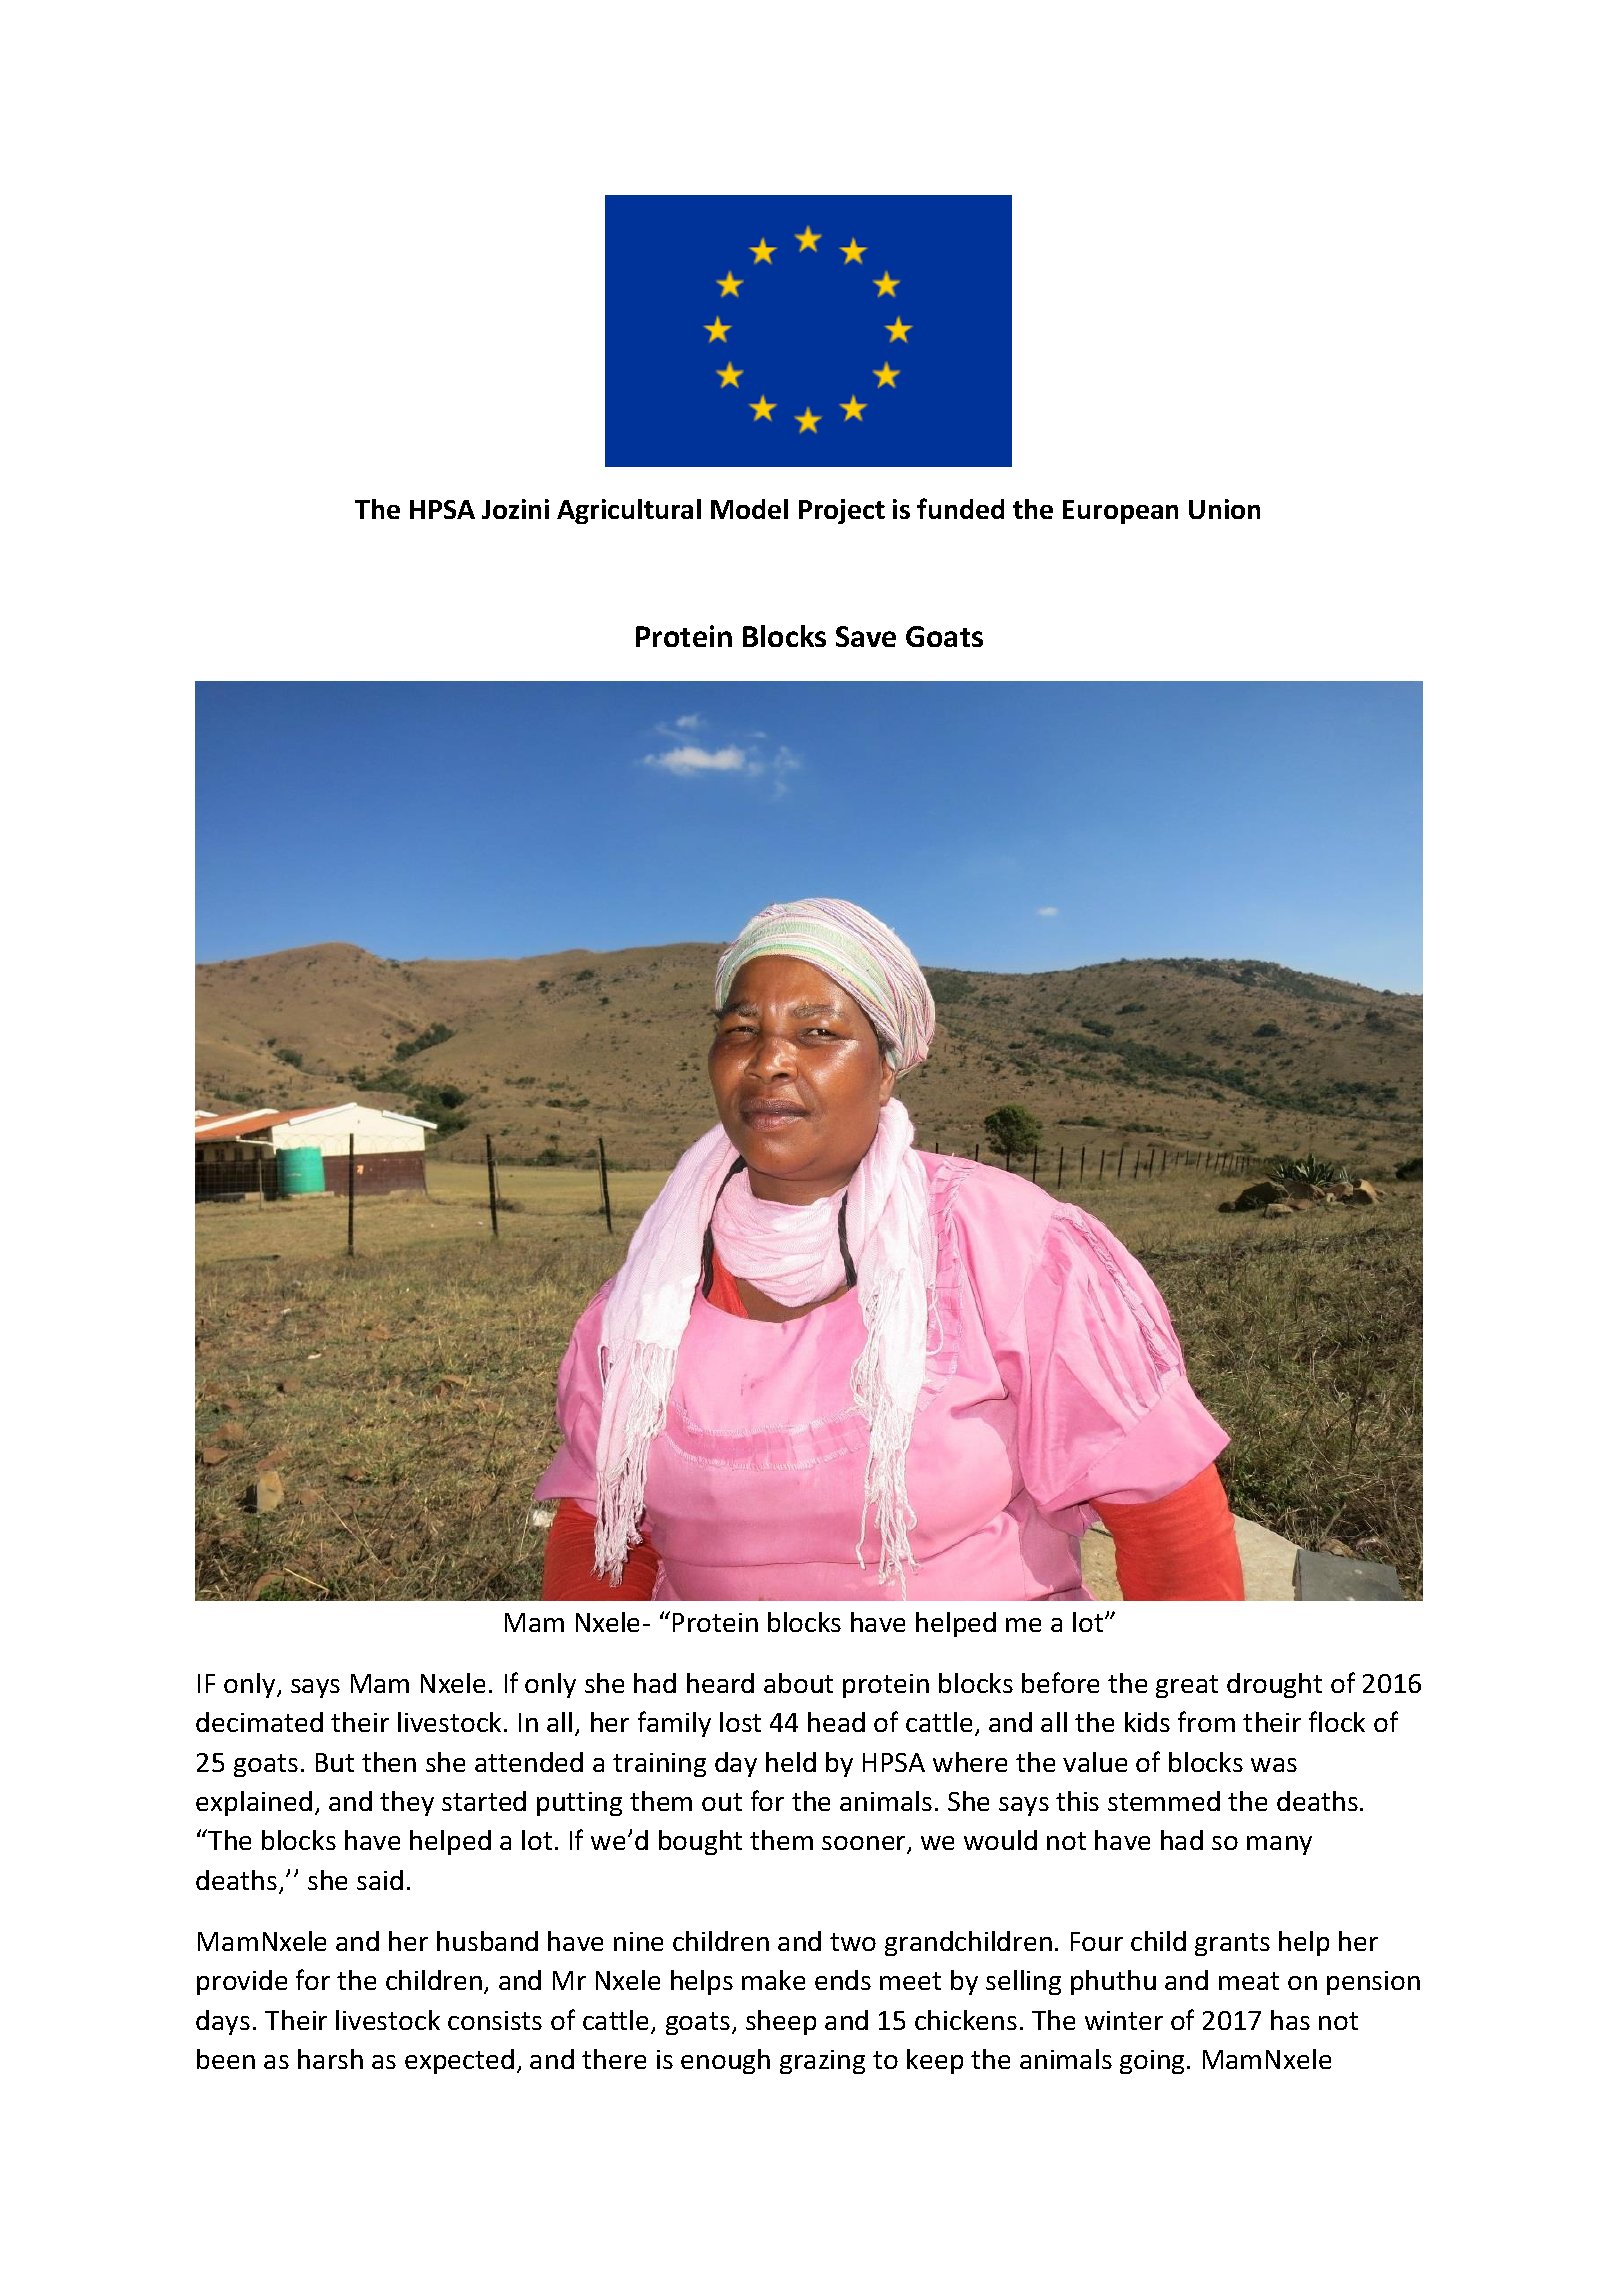 The image size is (1619, 2289). What do you see at coordinates (749, 509) in the screenshot?
I see `Model` at bounding box center [749, 509].
